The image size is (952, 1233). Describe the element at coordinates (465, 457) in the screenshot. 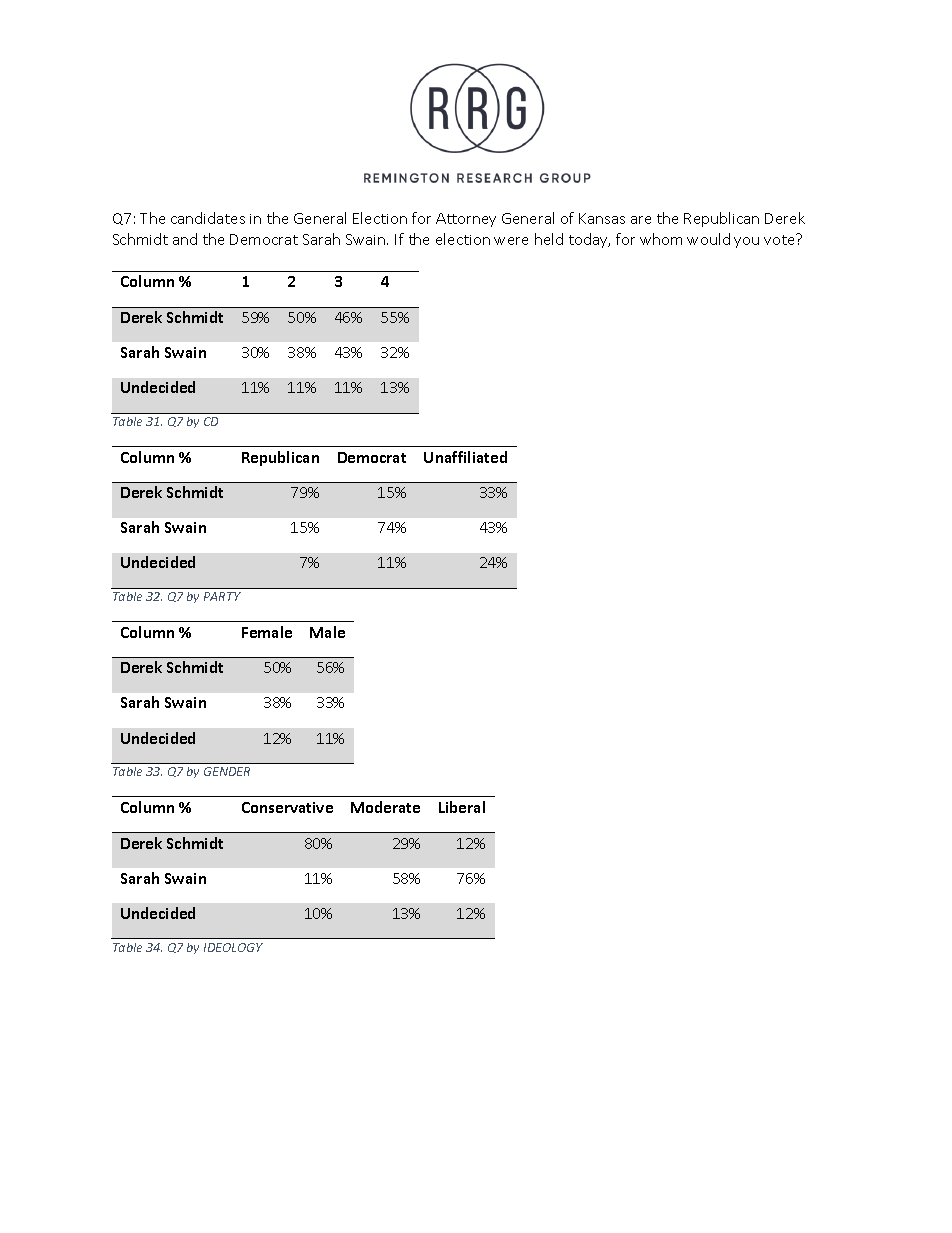

I see `Unaffiliated` at that location.
